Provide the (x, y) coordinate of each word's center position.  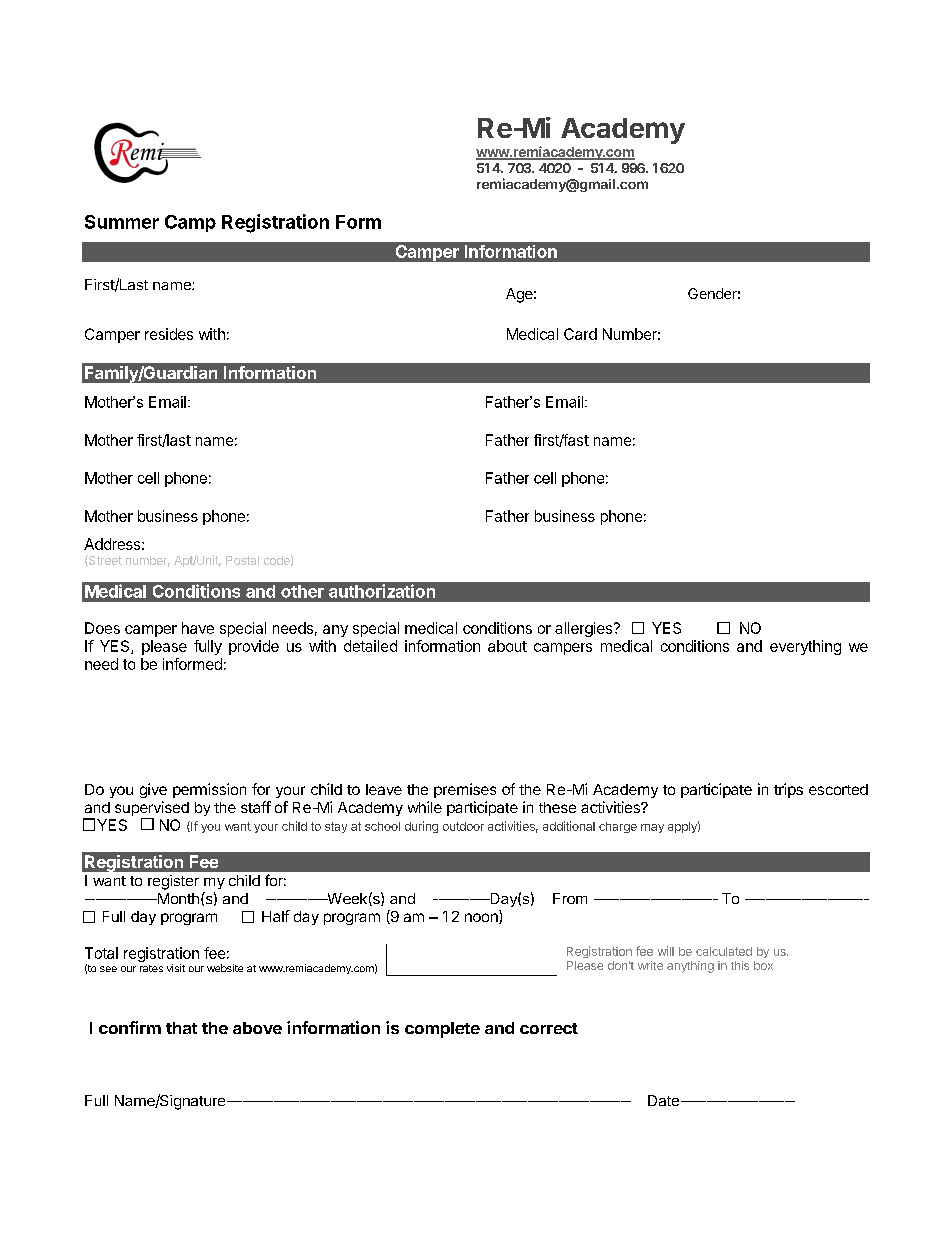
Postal (242, 560)
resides (169, 334)
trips (788, 790)
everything (805, 647)
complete (442, 1030)
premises (465, 790)
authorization (382, 591)
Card (580, 334)
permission (209, 790)
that (181, 1028)
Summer (122, 222)
